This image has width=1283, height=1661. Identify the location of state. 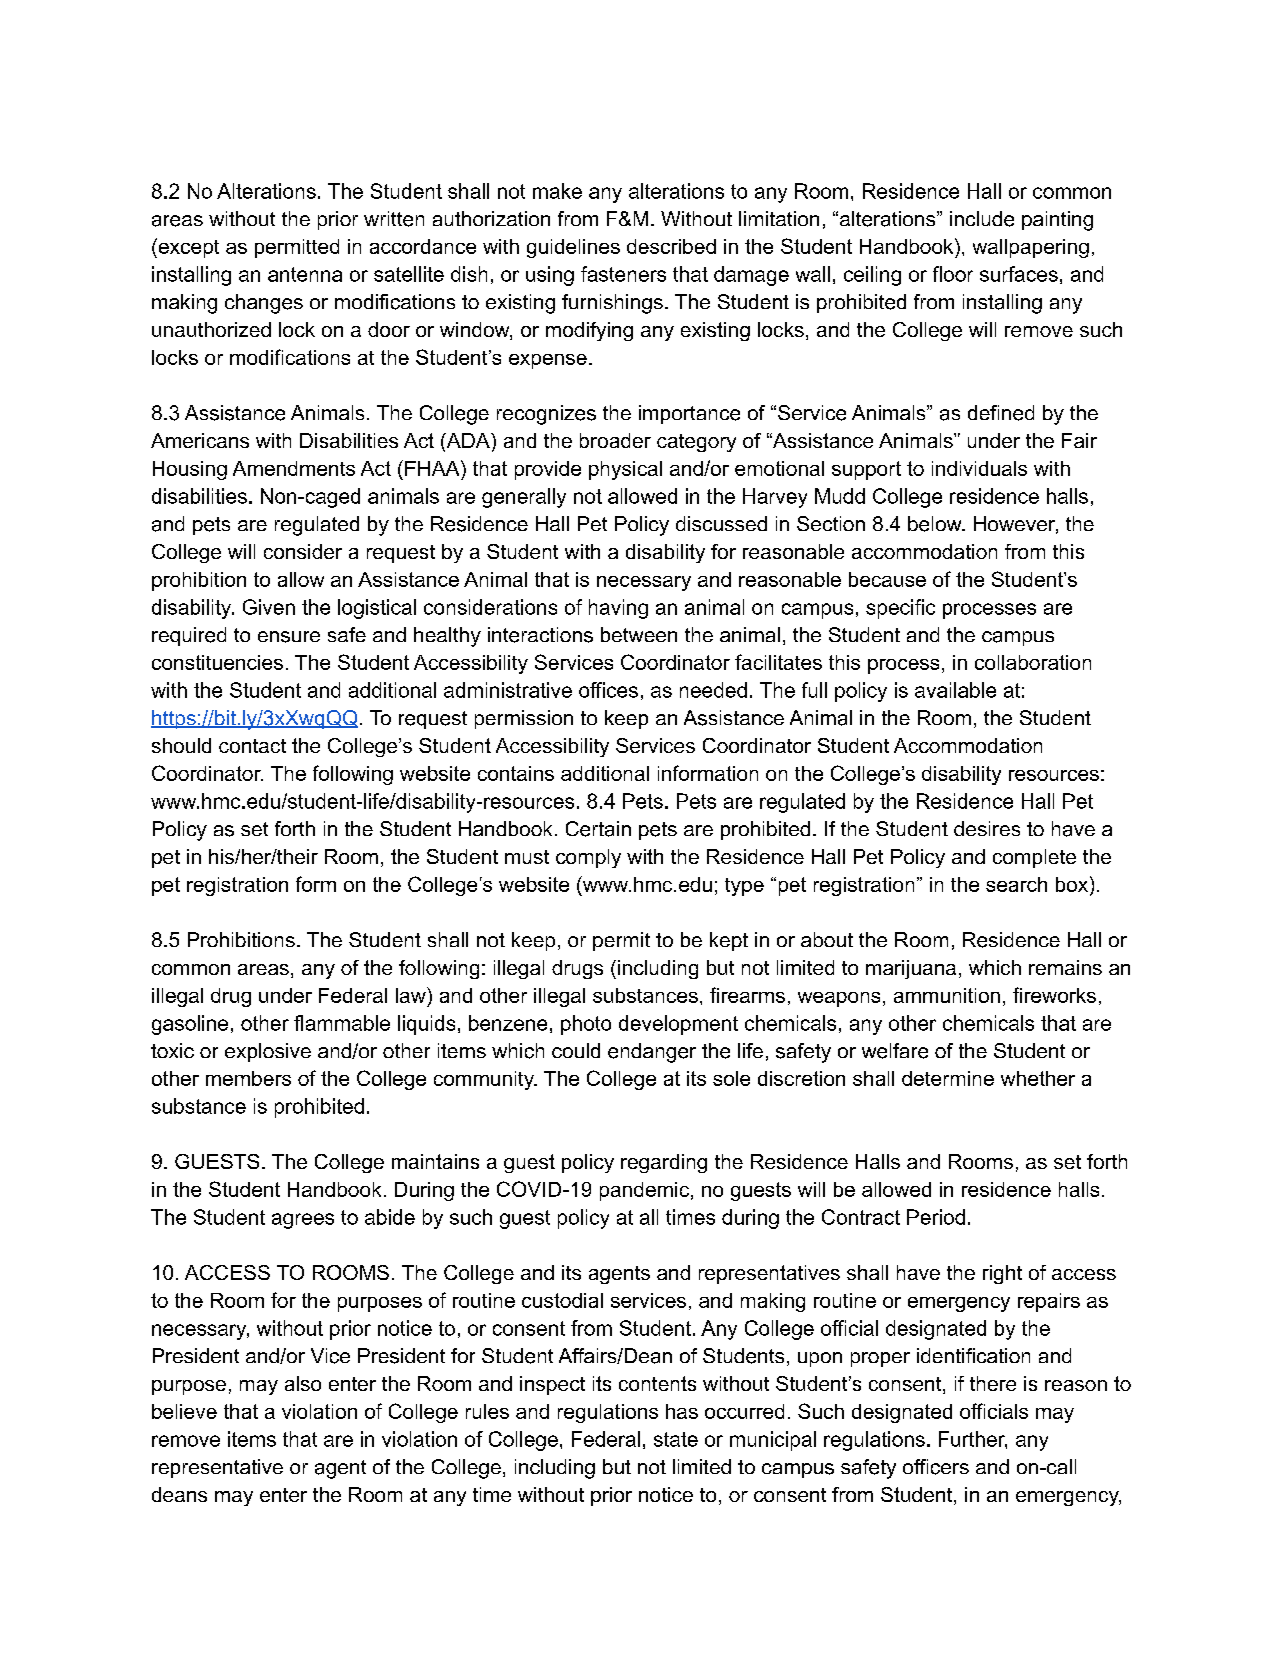
(676, 1439).
